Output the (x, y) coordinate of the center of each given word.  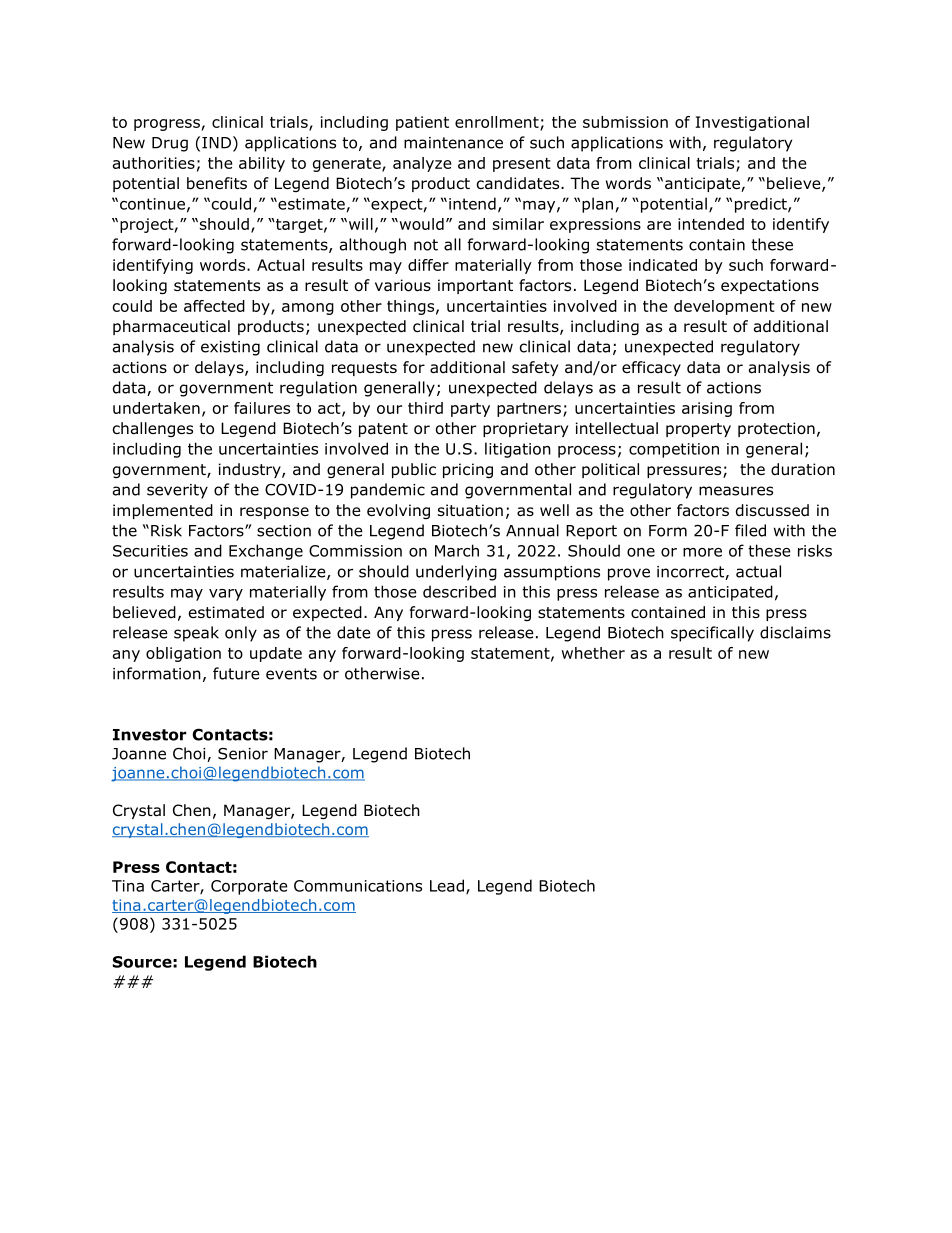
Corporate (249, 887)
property (698, 430)
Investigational (752, 123)
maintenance (453, 143)
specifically (712, 634)
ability (262, 164)
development (724, 307)
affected (214, 306)
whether (593, 653)
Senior (243, 754)
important (475, 286)
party (470, 410)
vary (226, 595)
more (702, 552)
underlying (456, 573)
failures (262, 408)
